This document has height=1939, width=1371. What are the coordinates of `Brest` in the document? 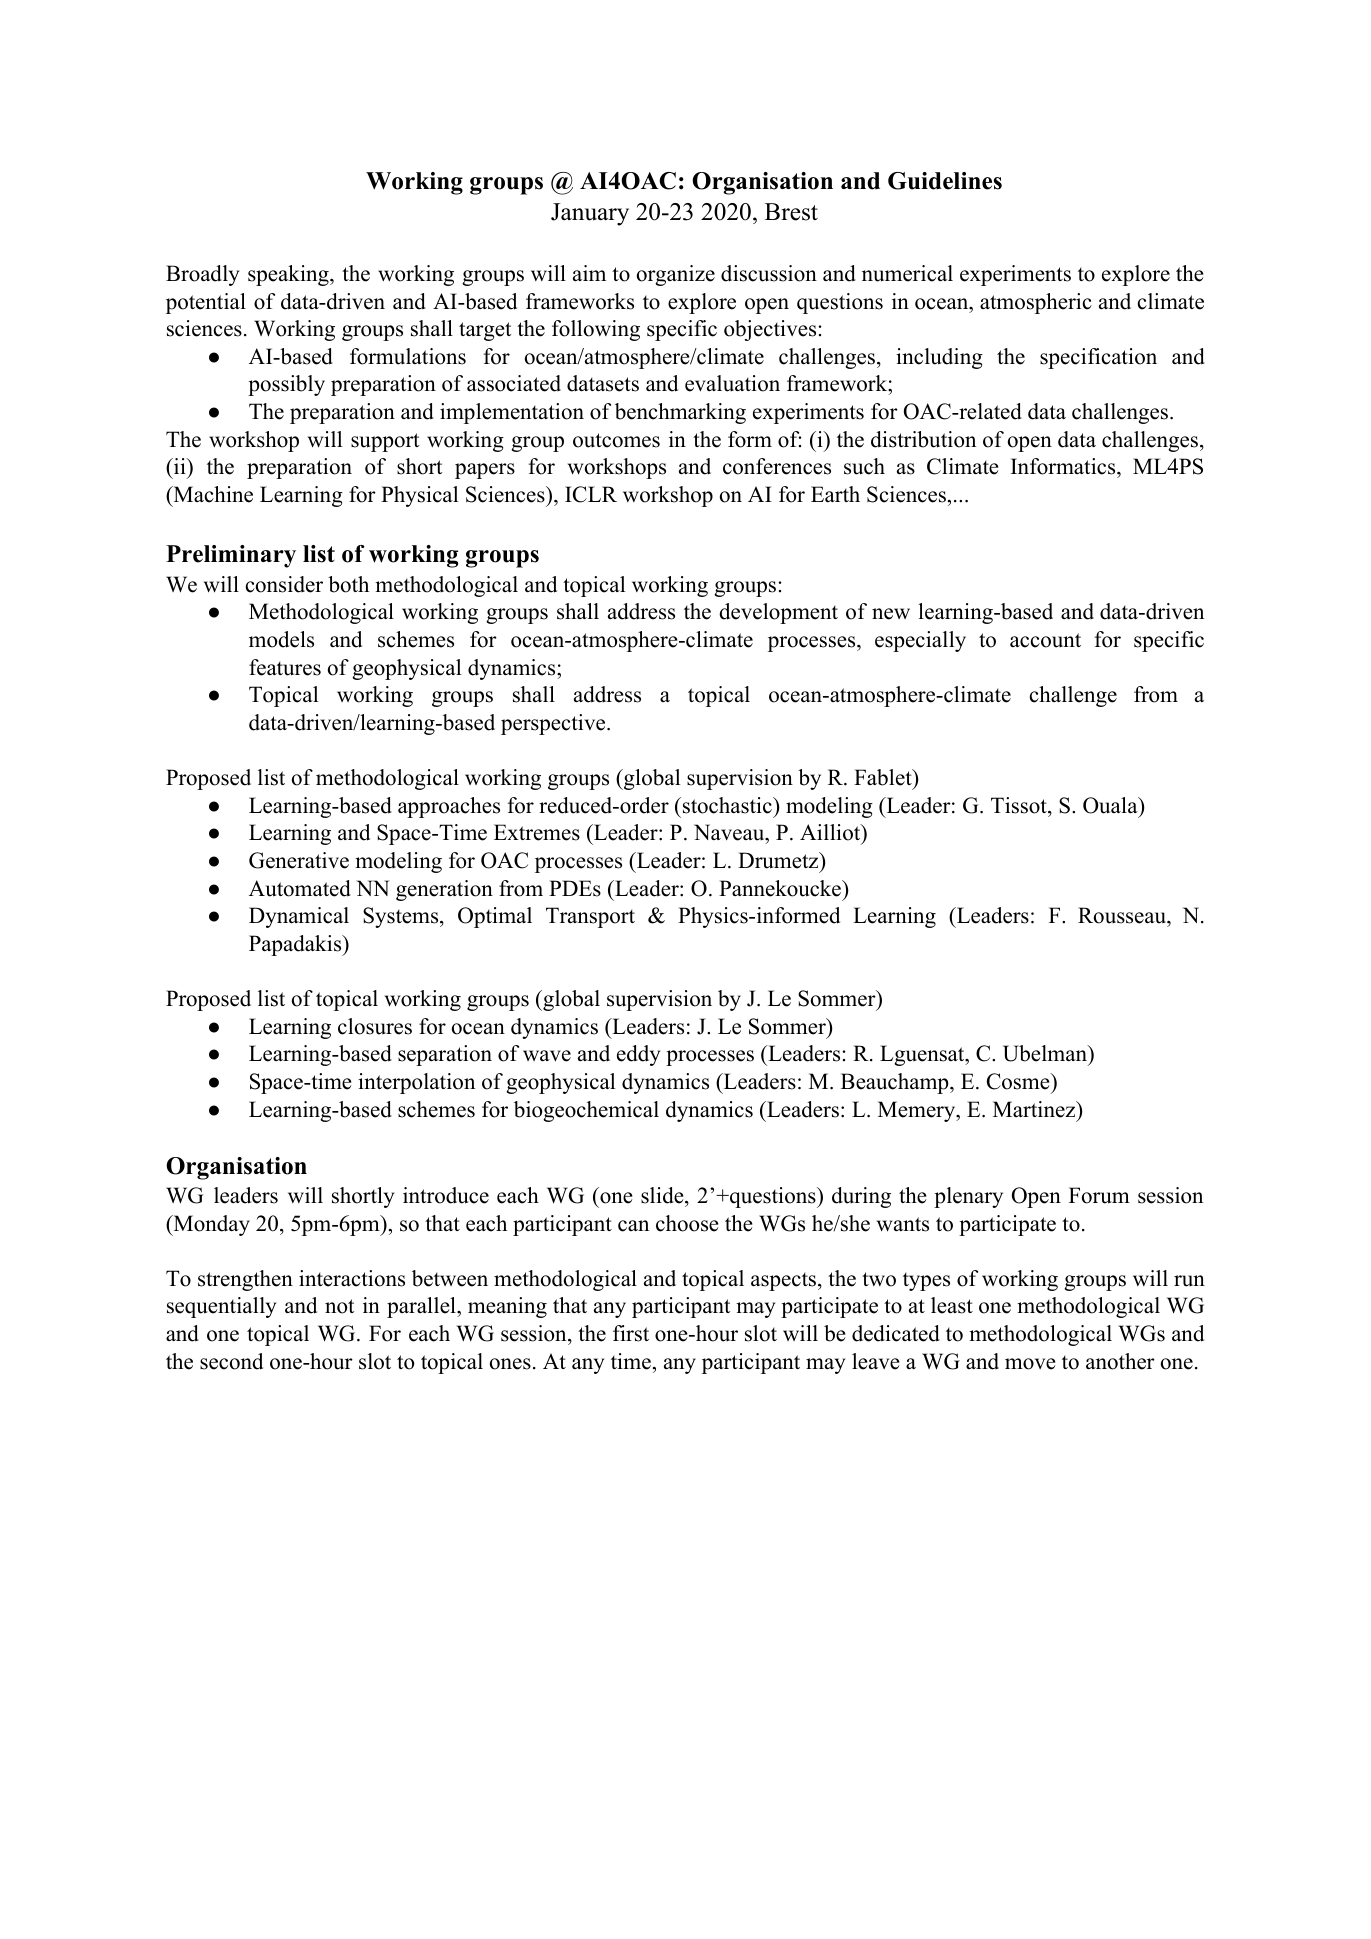 It's located at (791, 212).
